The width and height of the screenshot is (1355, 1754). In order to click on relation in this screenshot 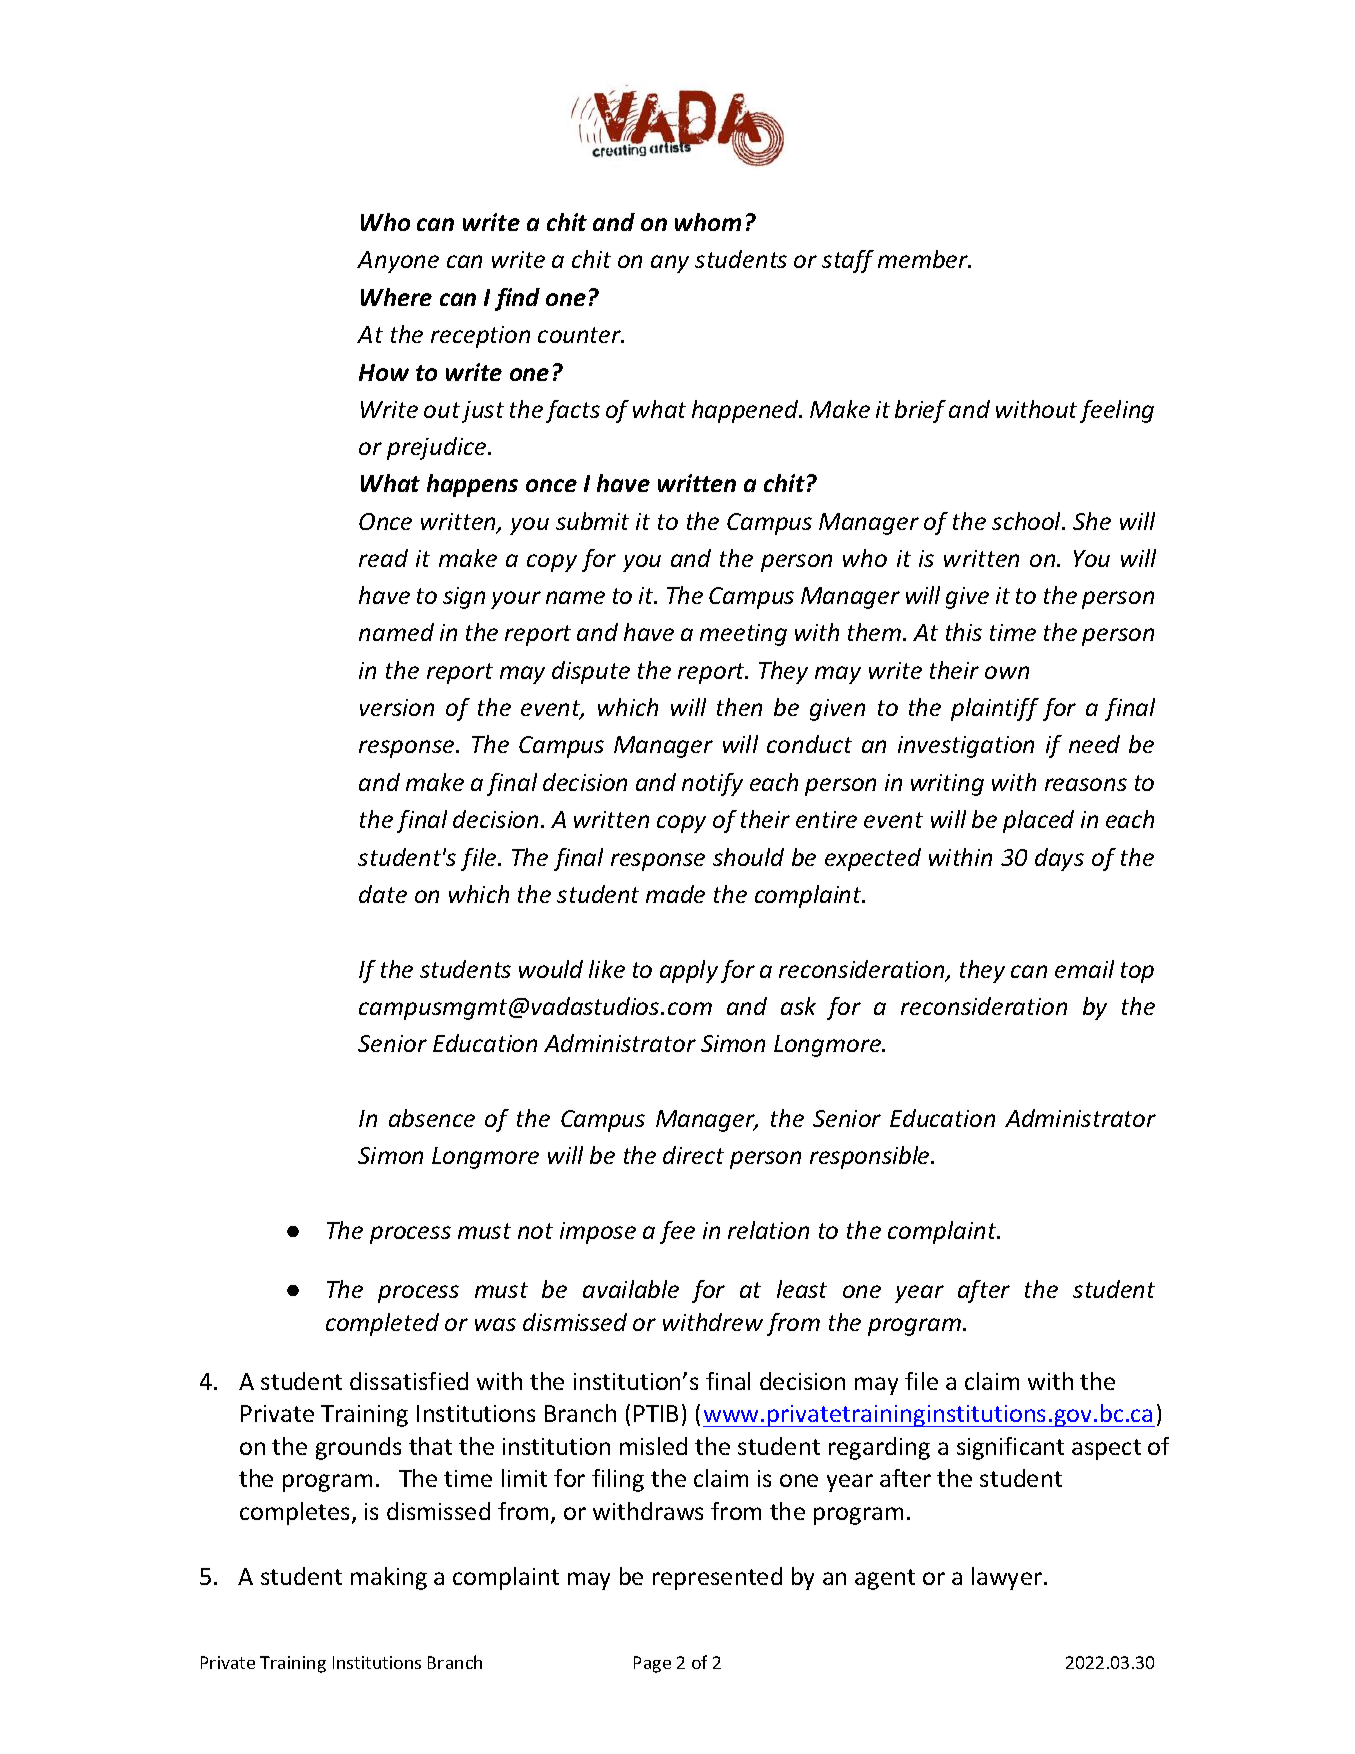, I will do `click(768, 1230)`.
